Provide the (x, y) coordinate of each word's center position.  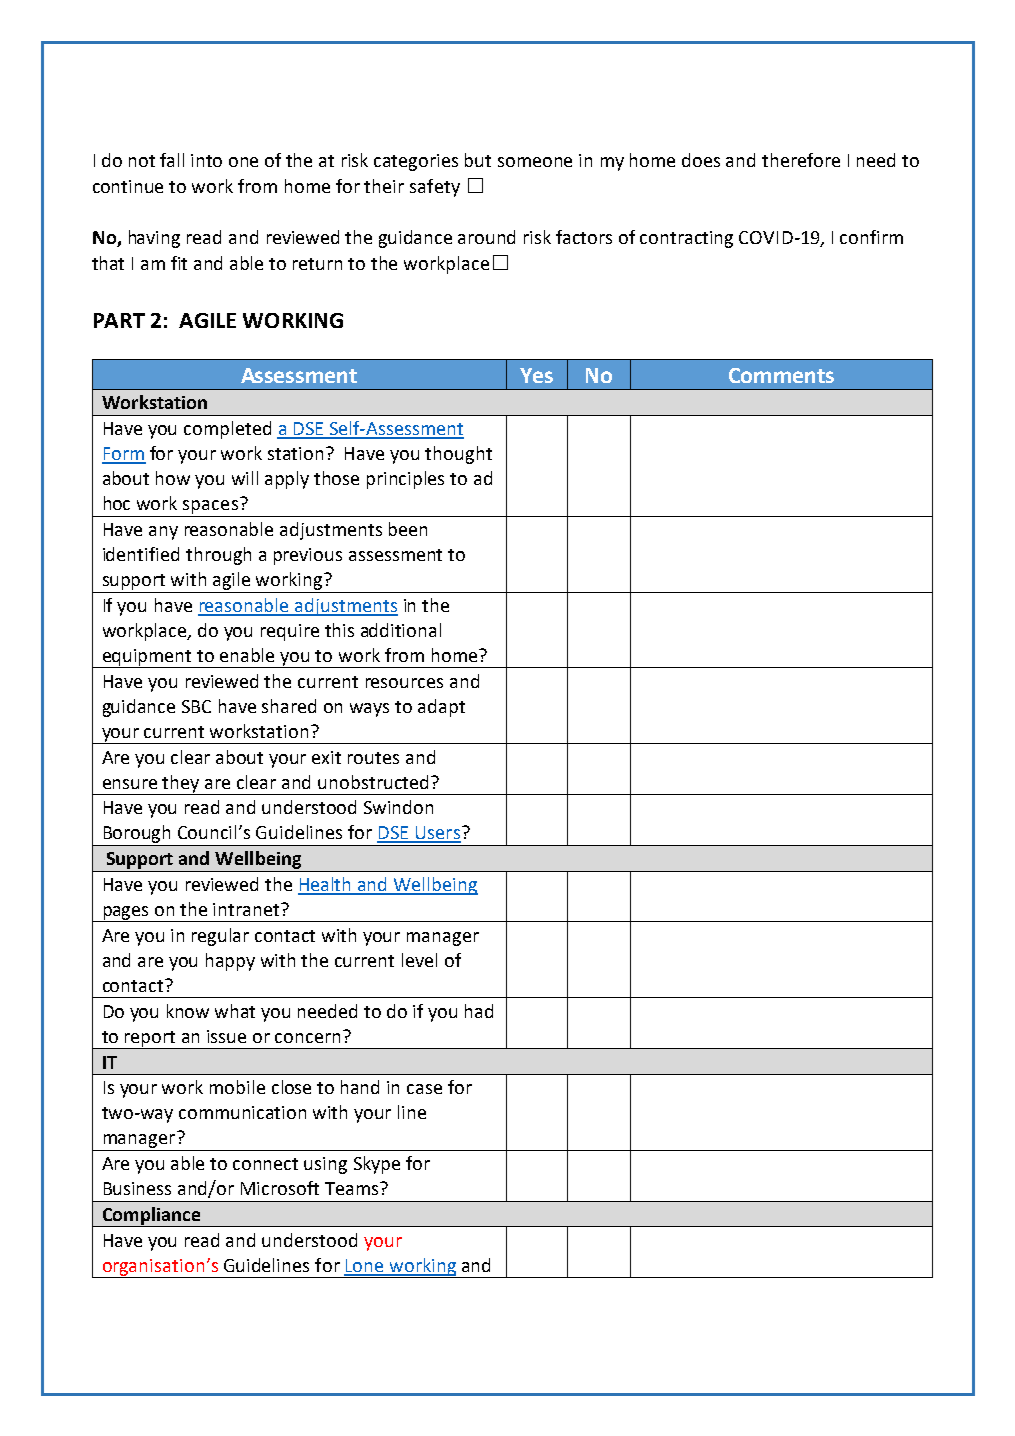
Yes (536, 375)
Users (437, 834)
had (479, 1011)
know (188, 1011)
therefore (801, 160)
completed (227, 430)
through (218, 556)
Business (137, 1188)
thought (458, 455)
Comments (781, 375)
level (419, 960)
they (182, 785)
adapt (441, 708)
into (206, 160)
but (478, 160)
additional (401, 630)
